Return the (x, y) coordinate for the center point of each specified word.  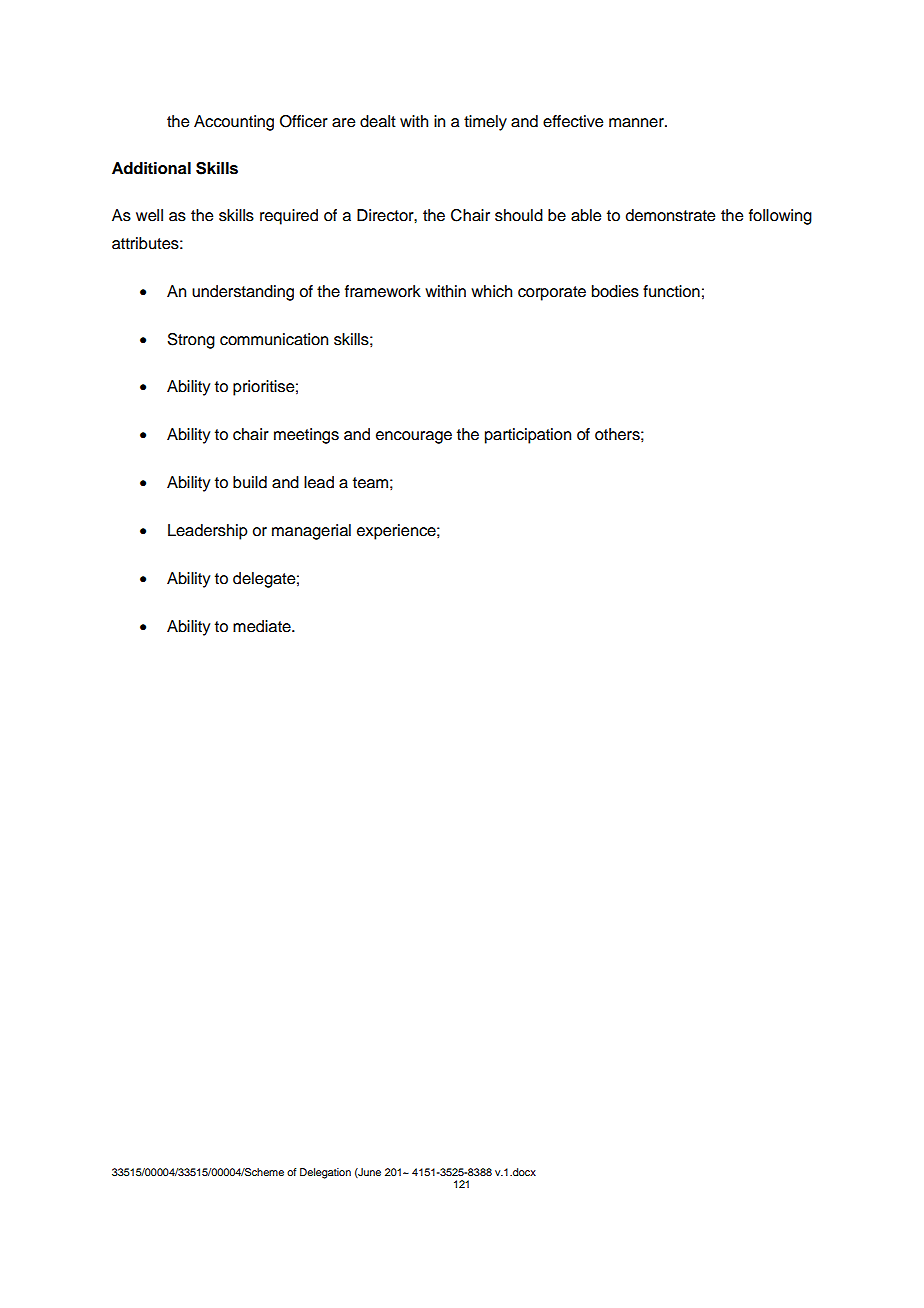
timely (485, 123)
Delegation (325, 1173)
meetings (306, 436)
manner (637, 123)
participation (528, 436)
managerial (311, 532)
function (671, 291)
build (250, 482)
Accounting (234, 123)
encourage (414, 437)
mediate (263, 626)
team (370, 483)
